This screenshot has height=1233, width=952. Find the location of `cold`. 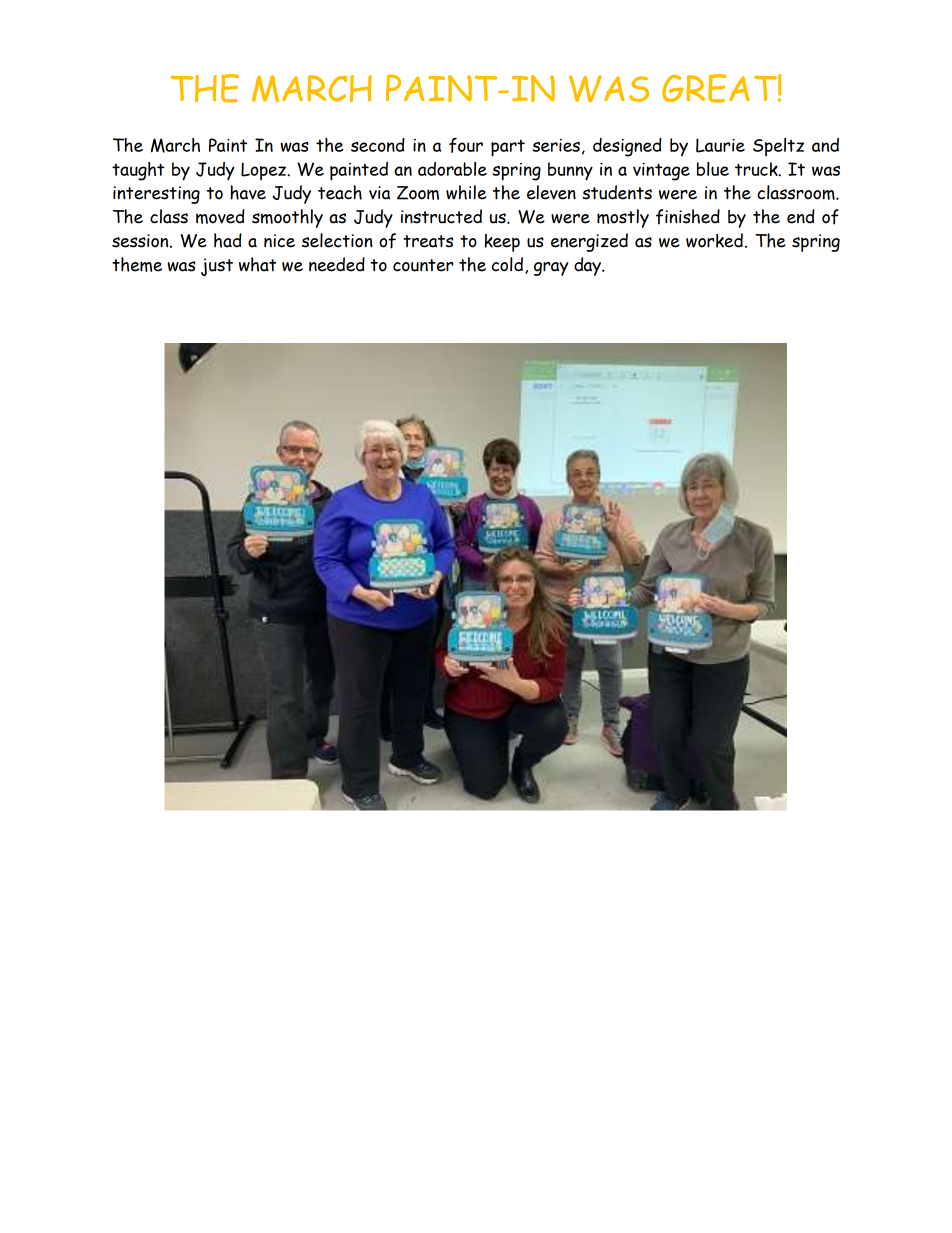

cold is located at coordinates (507, 264).
